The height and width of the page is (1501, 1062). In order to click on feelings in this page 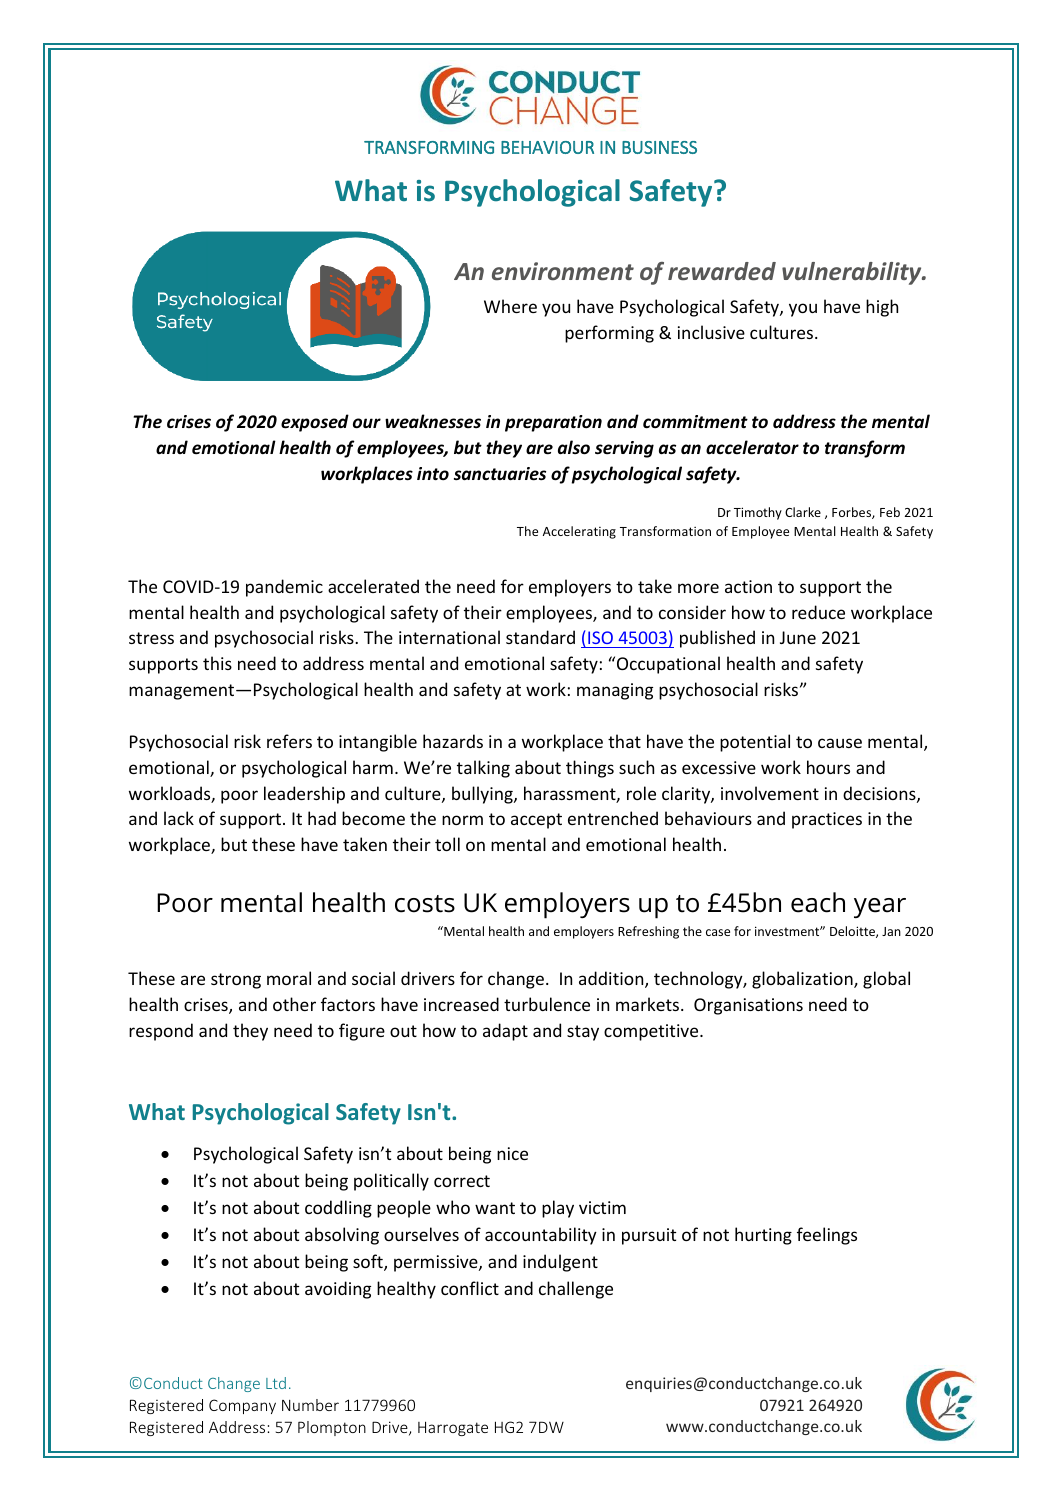, I will do `click(827, 1236)`.
